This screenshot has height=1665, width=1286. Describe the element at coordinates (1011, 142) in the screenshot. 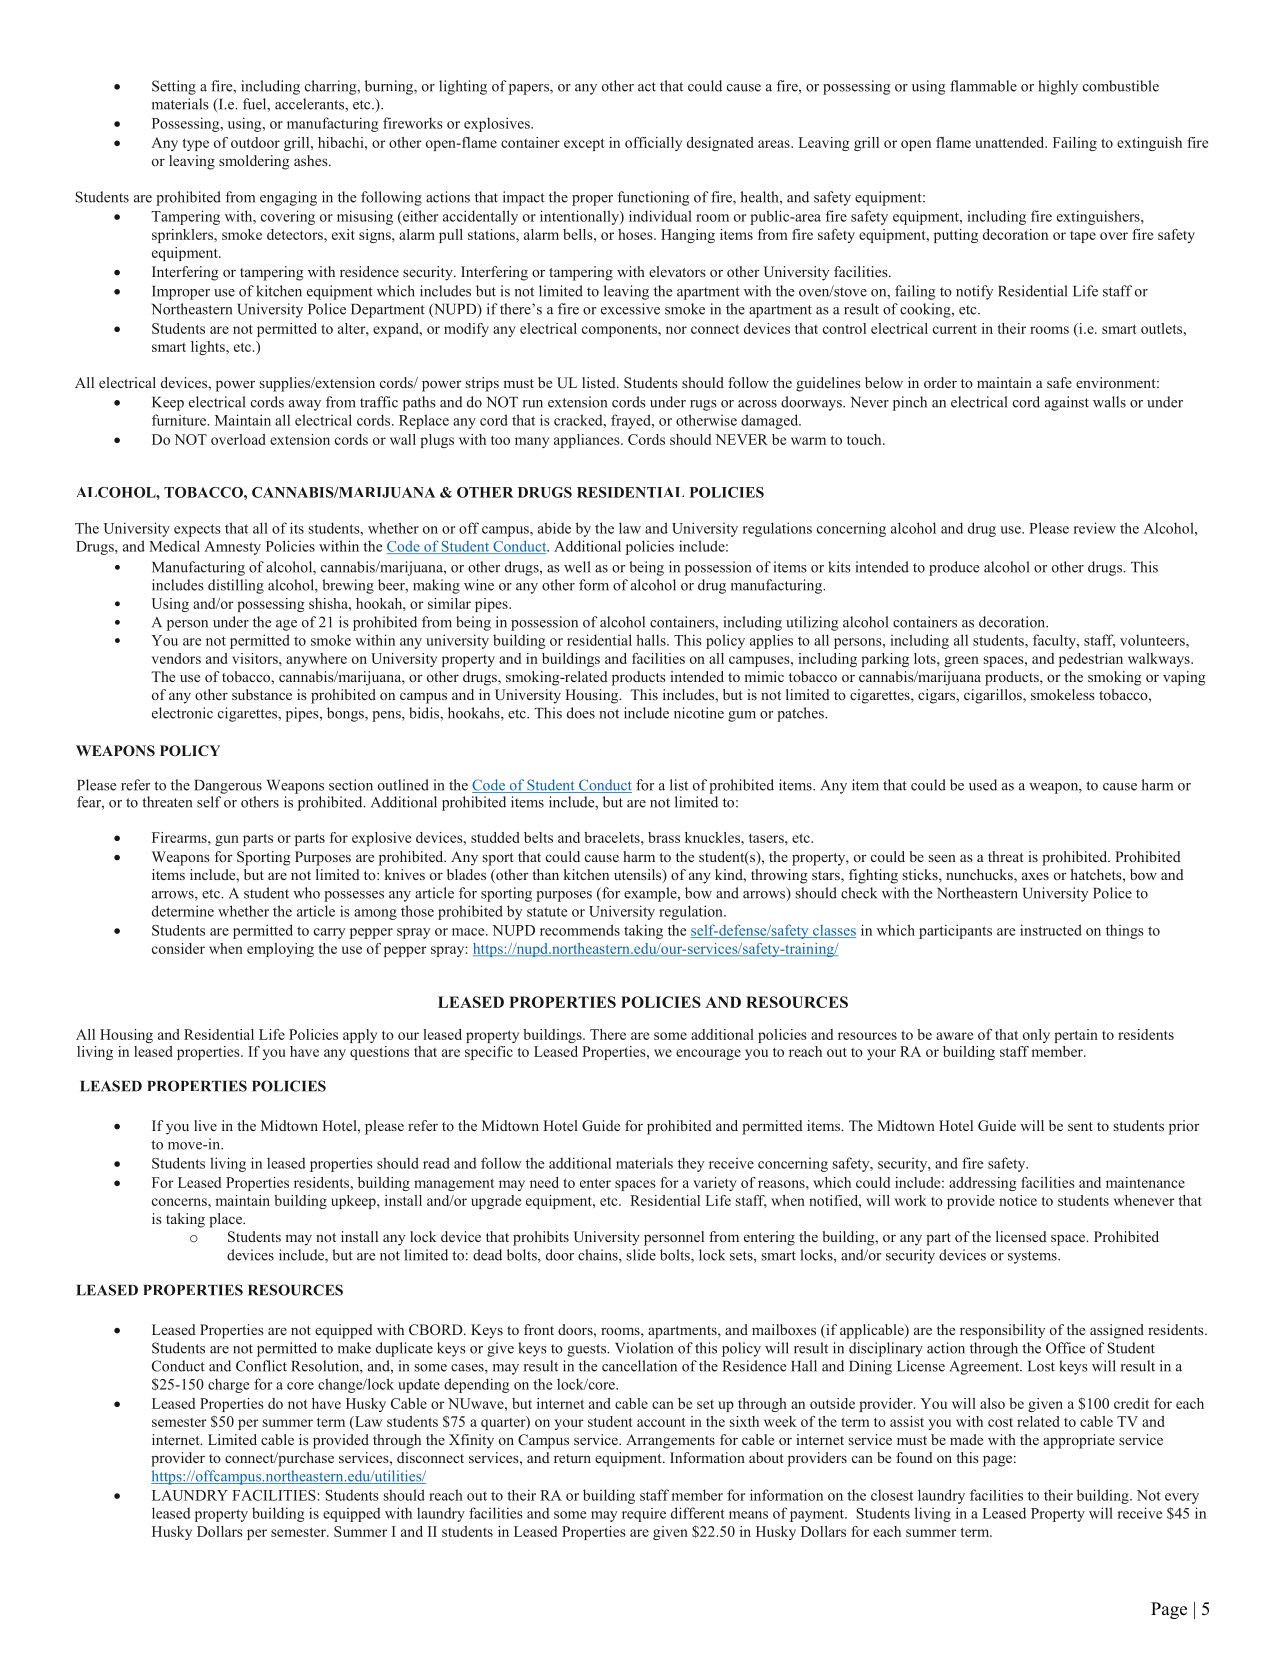

I see `unattended` at that location.
